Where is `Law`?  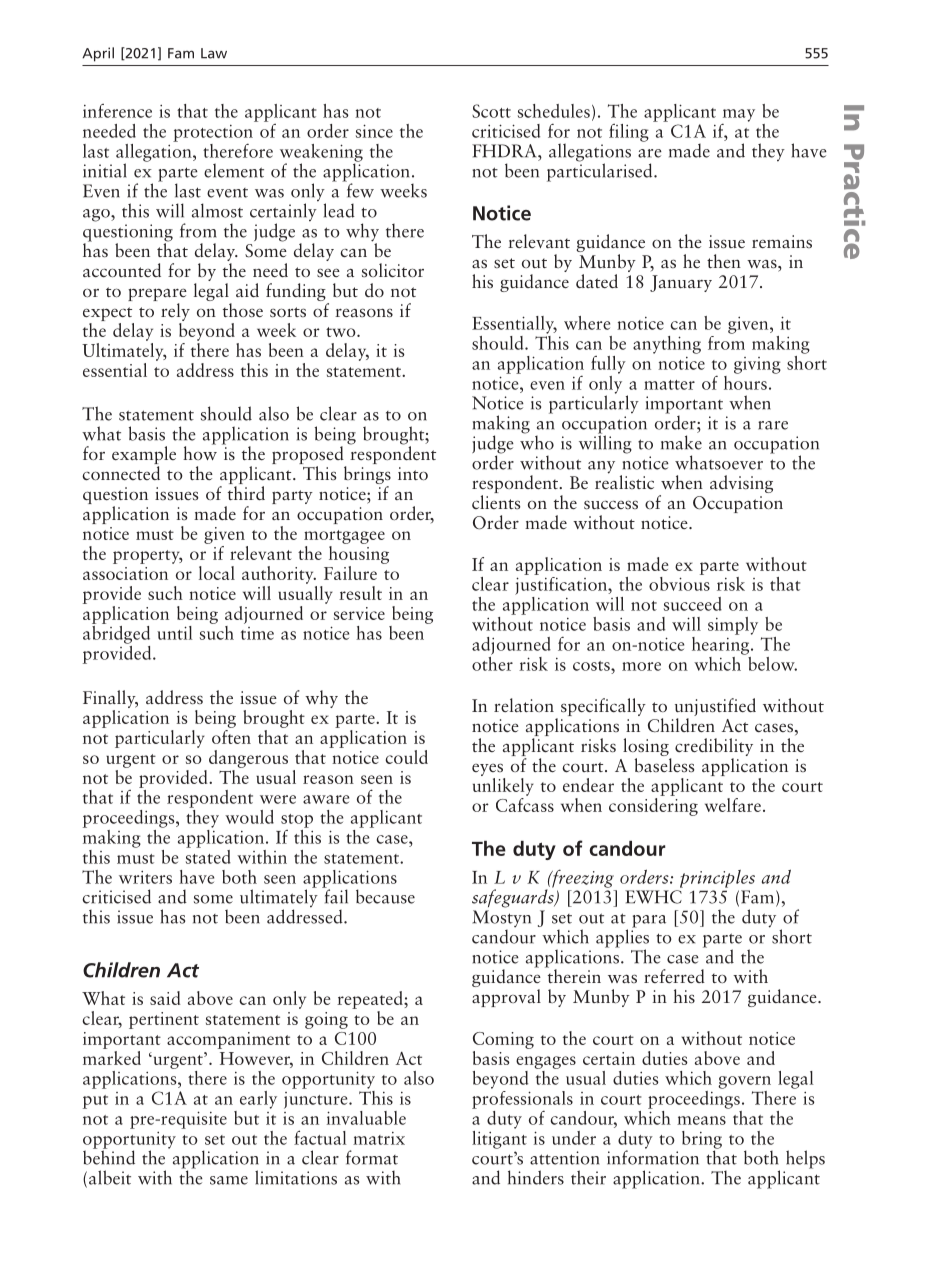
Law is located at coordinates (214, 53).
